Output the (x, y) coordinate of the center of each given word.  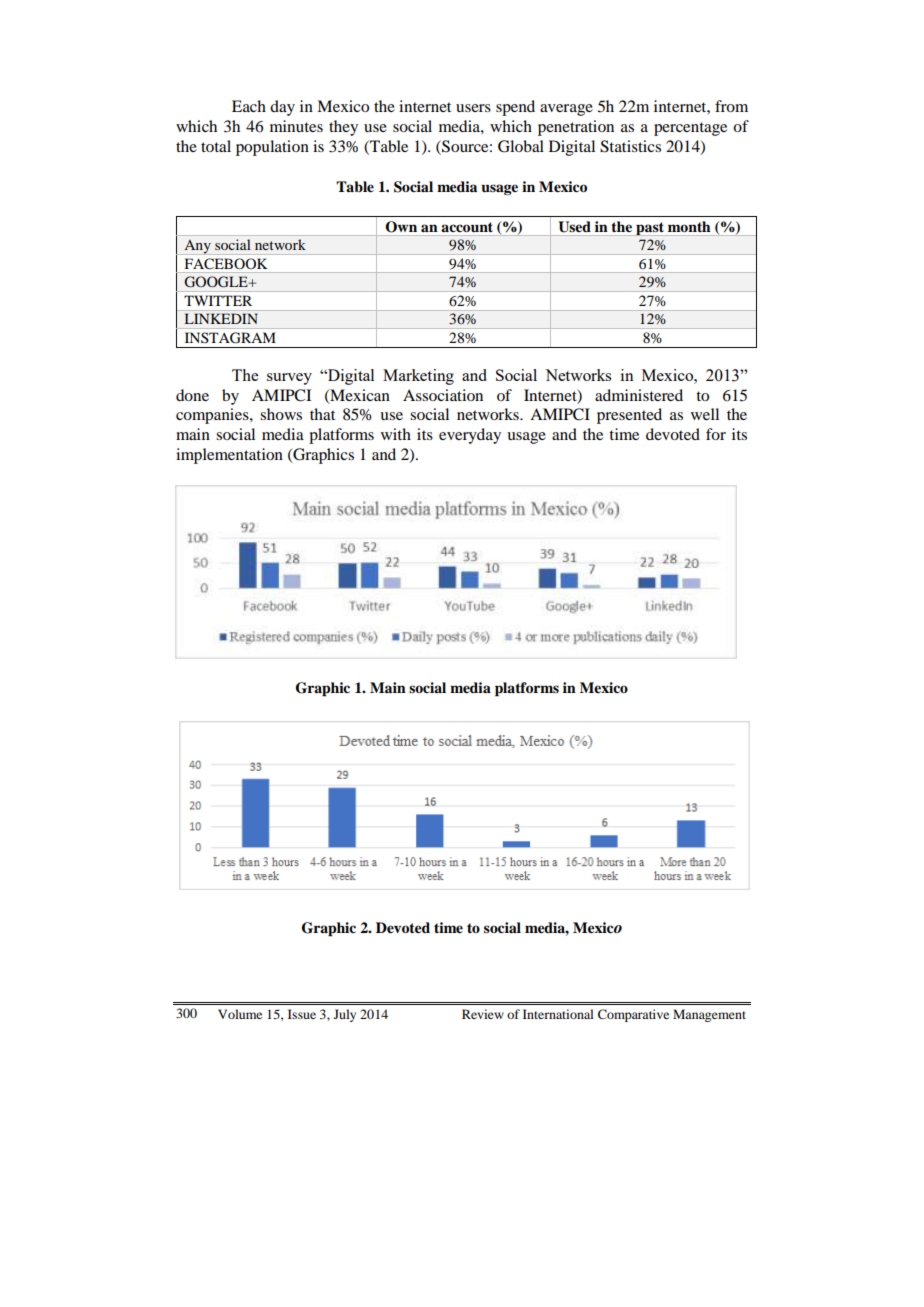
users (473, 108)
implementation (229, 456)
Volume (240, 1014)
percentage (690, 129)
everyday (470, 436)
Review (483, 1014)
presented (629, 416)
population (272, 148)
